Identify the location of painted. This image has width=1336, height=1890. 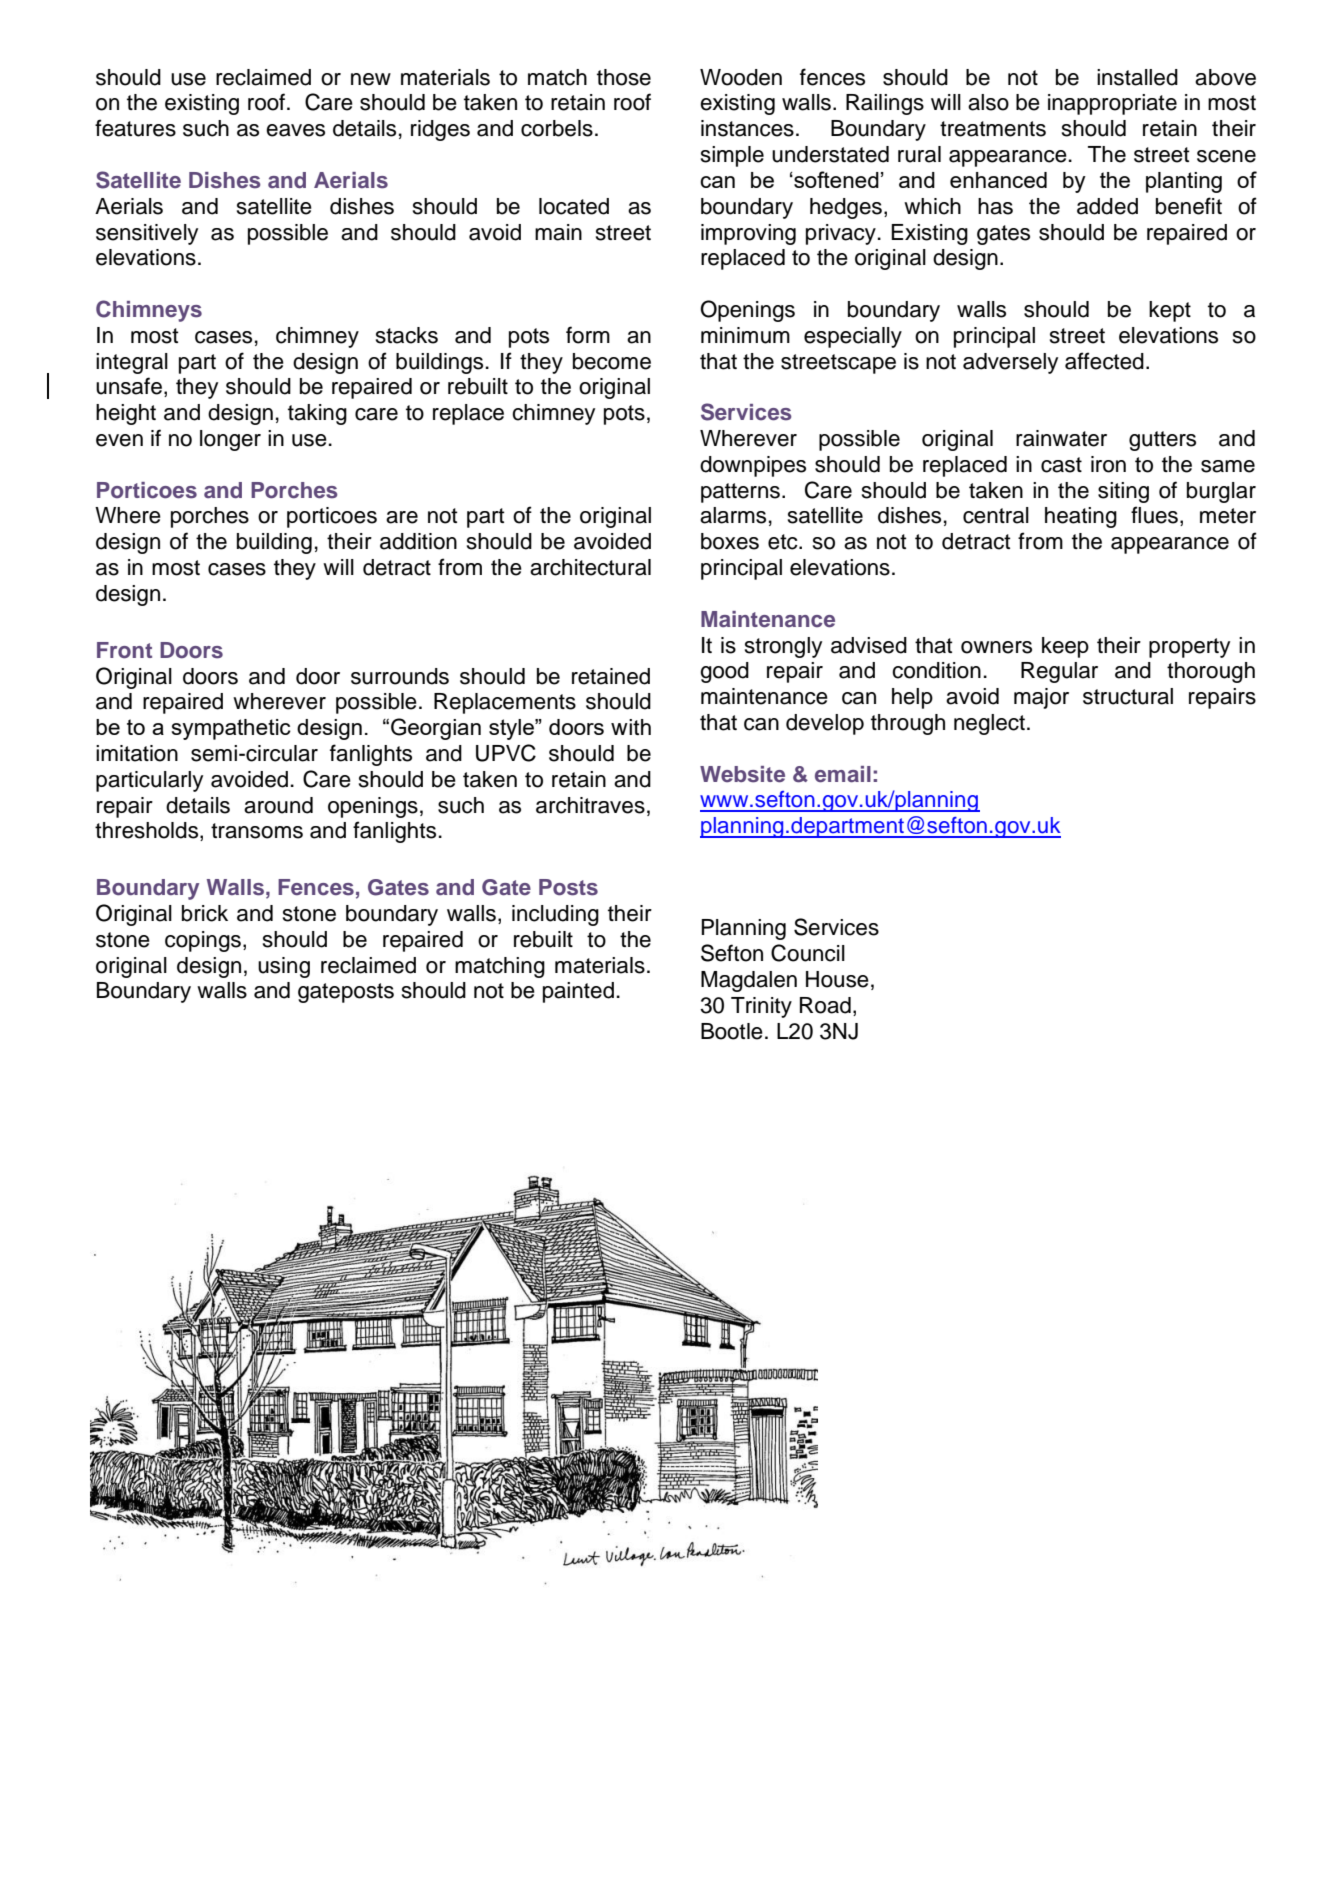
(578, 992).
